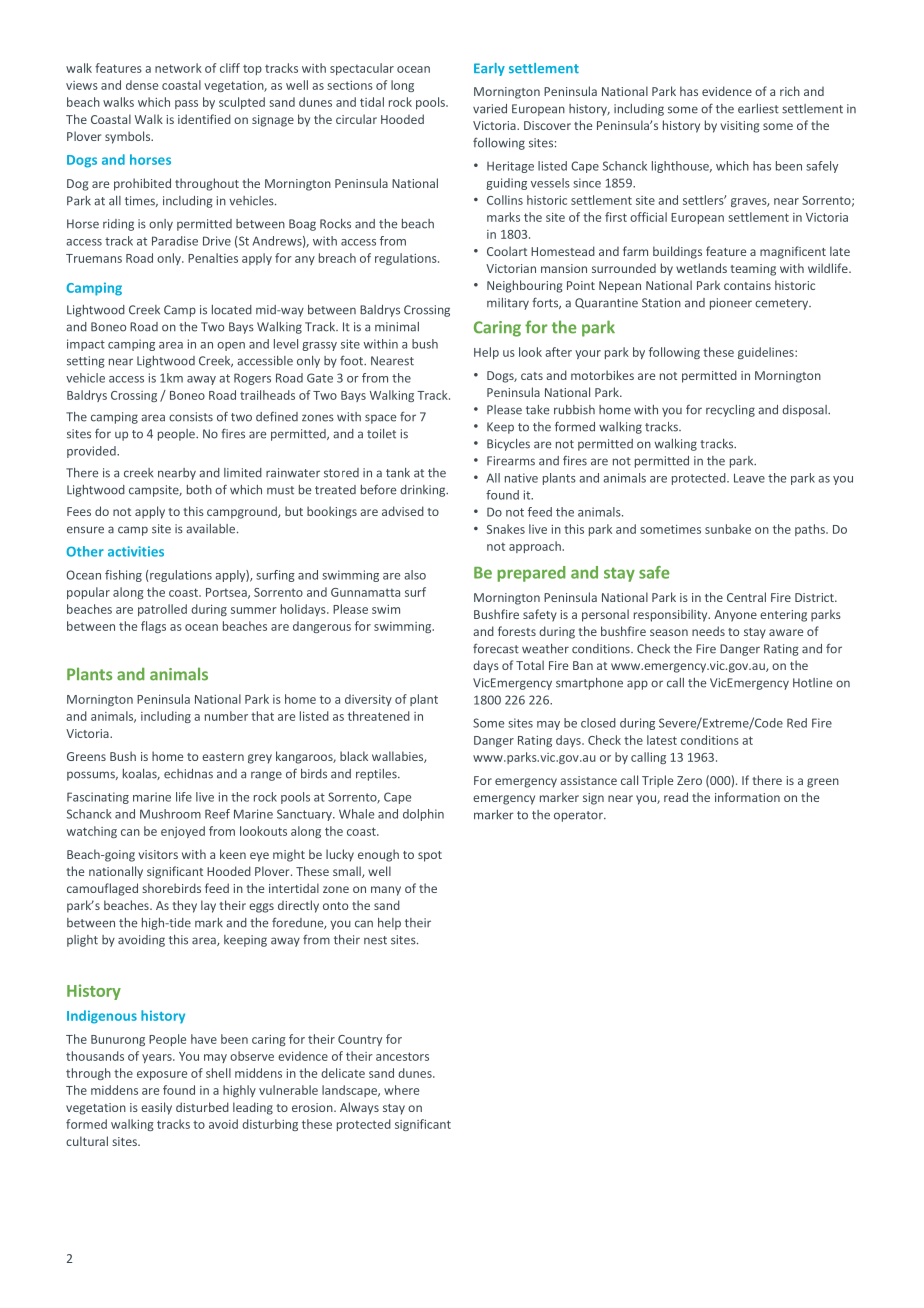  Describe the element at coordinates (186, 104) in the document. I see `pass` at that location.
